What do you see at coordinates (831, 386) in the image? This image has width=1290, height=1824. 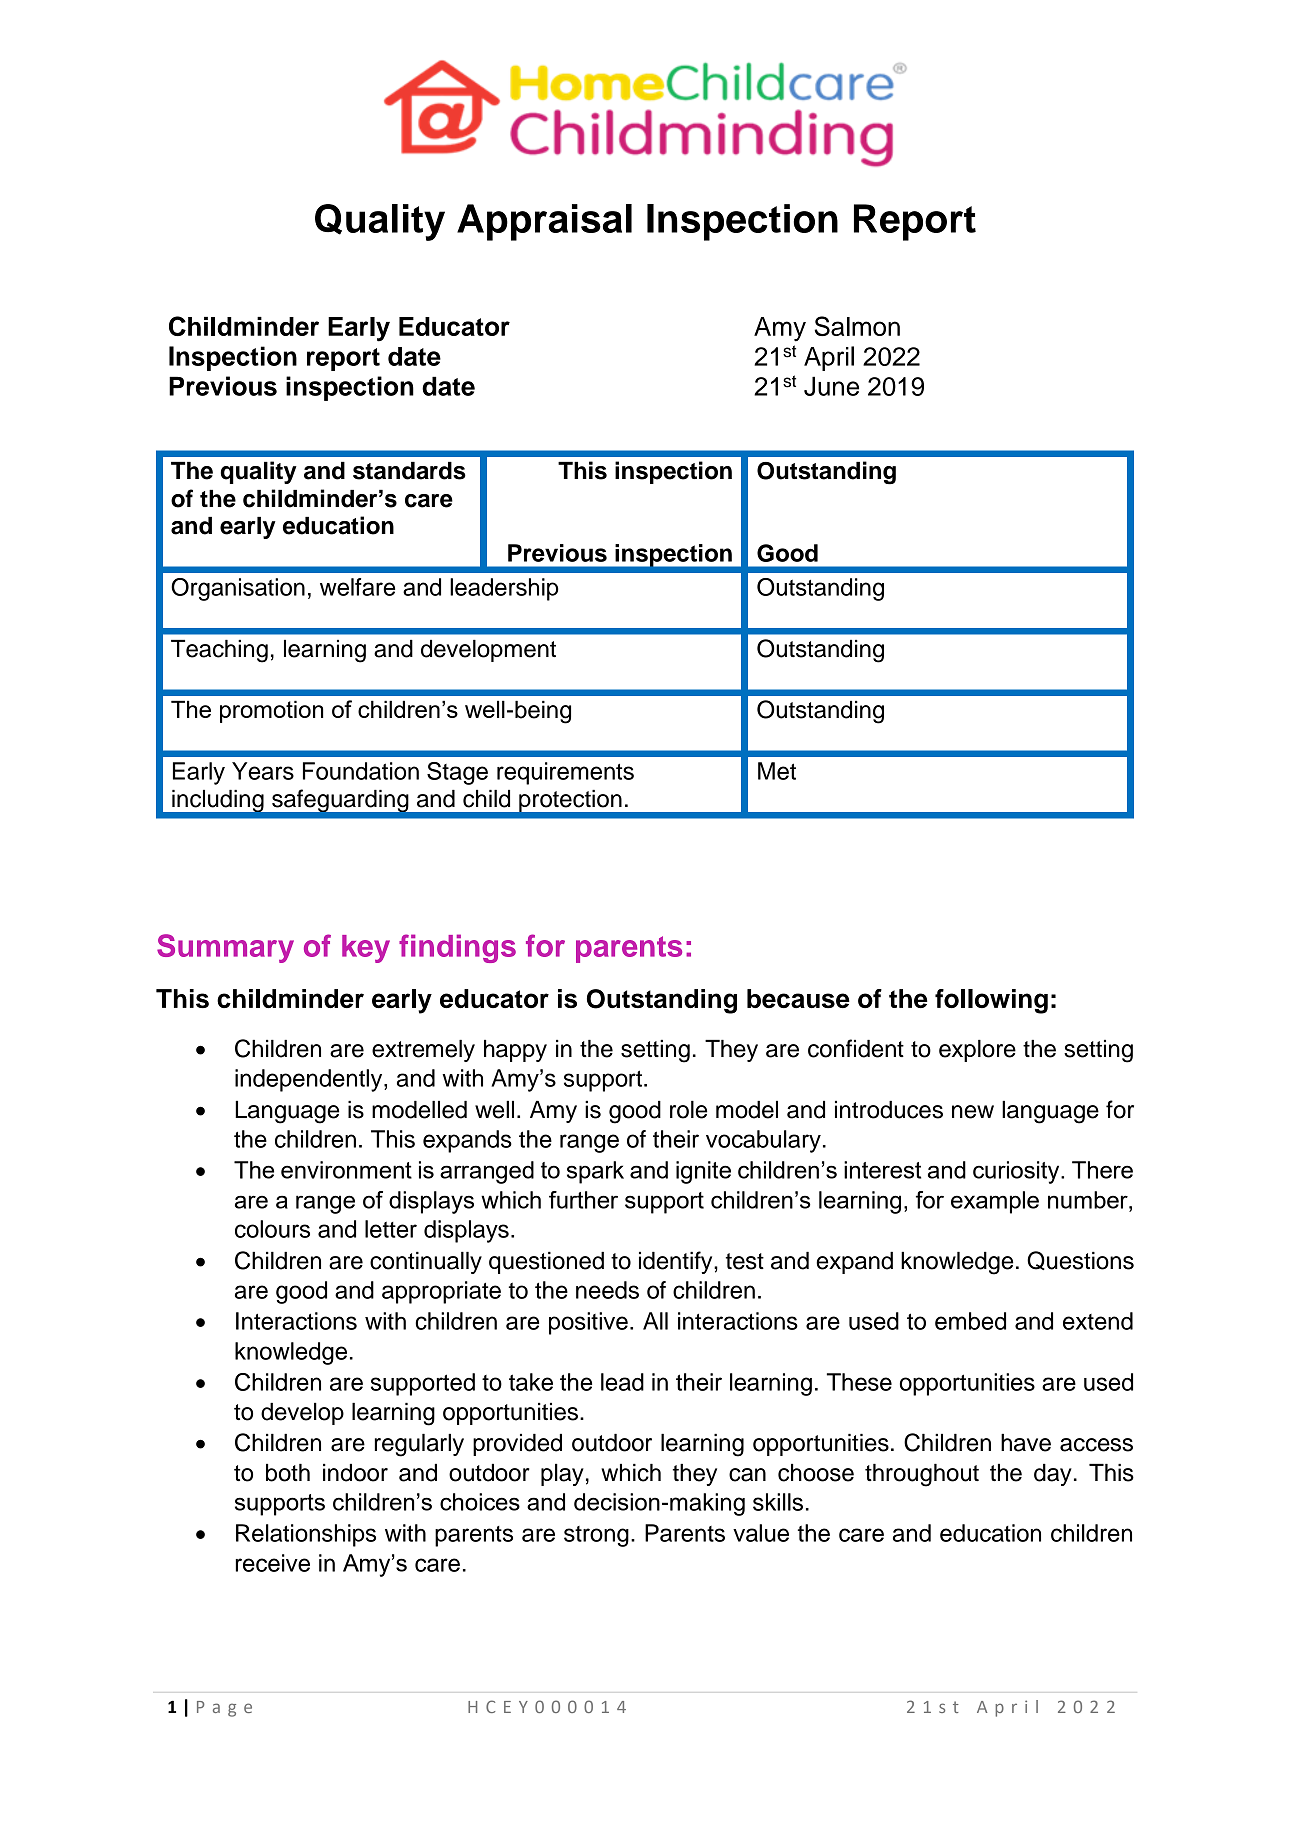 I see `June` at bounding box center [831, 386].
